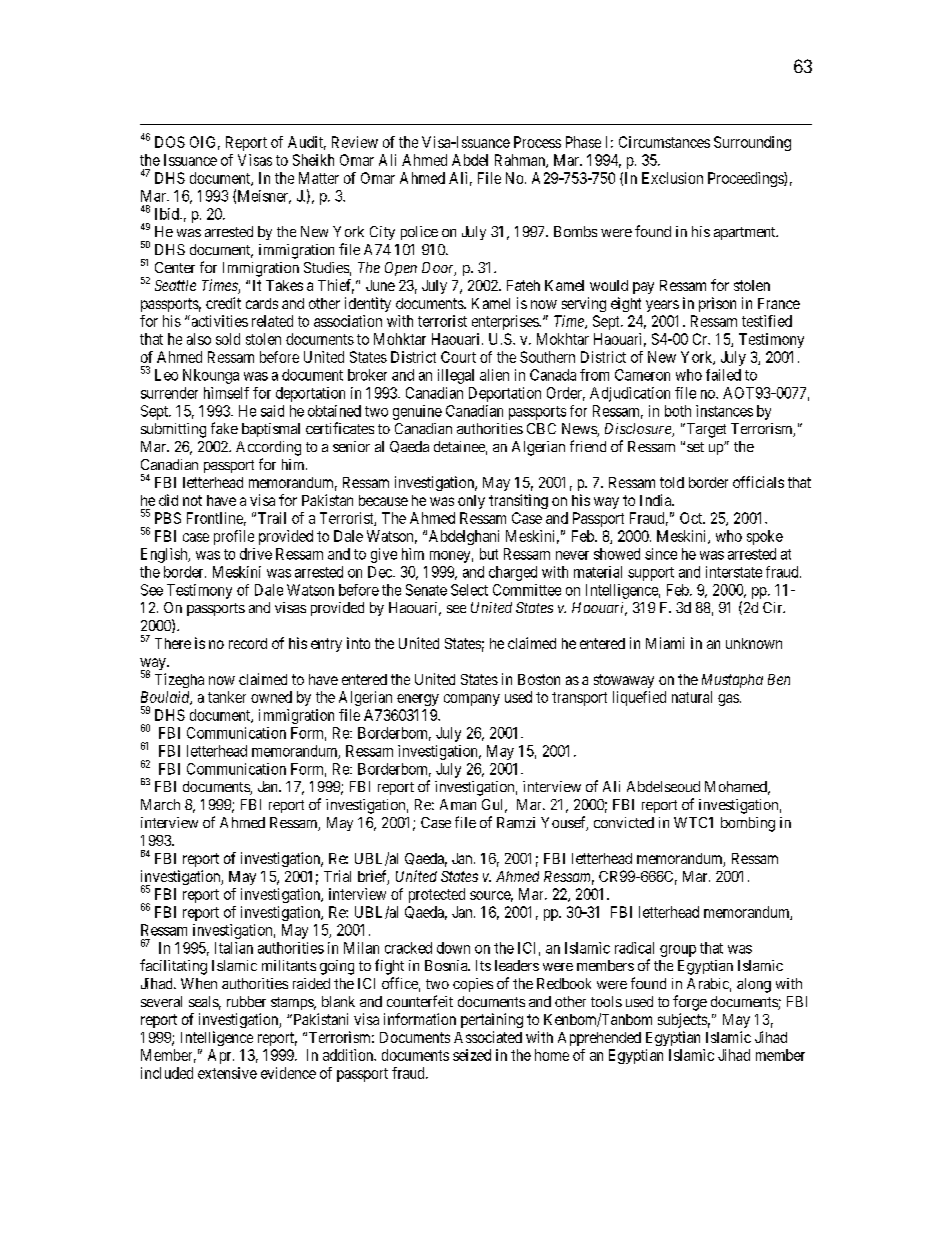 The image size is (952, 1233). I want to click on DOS, so click(170, 142).
